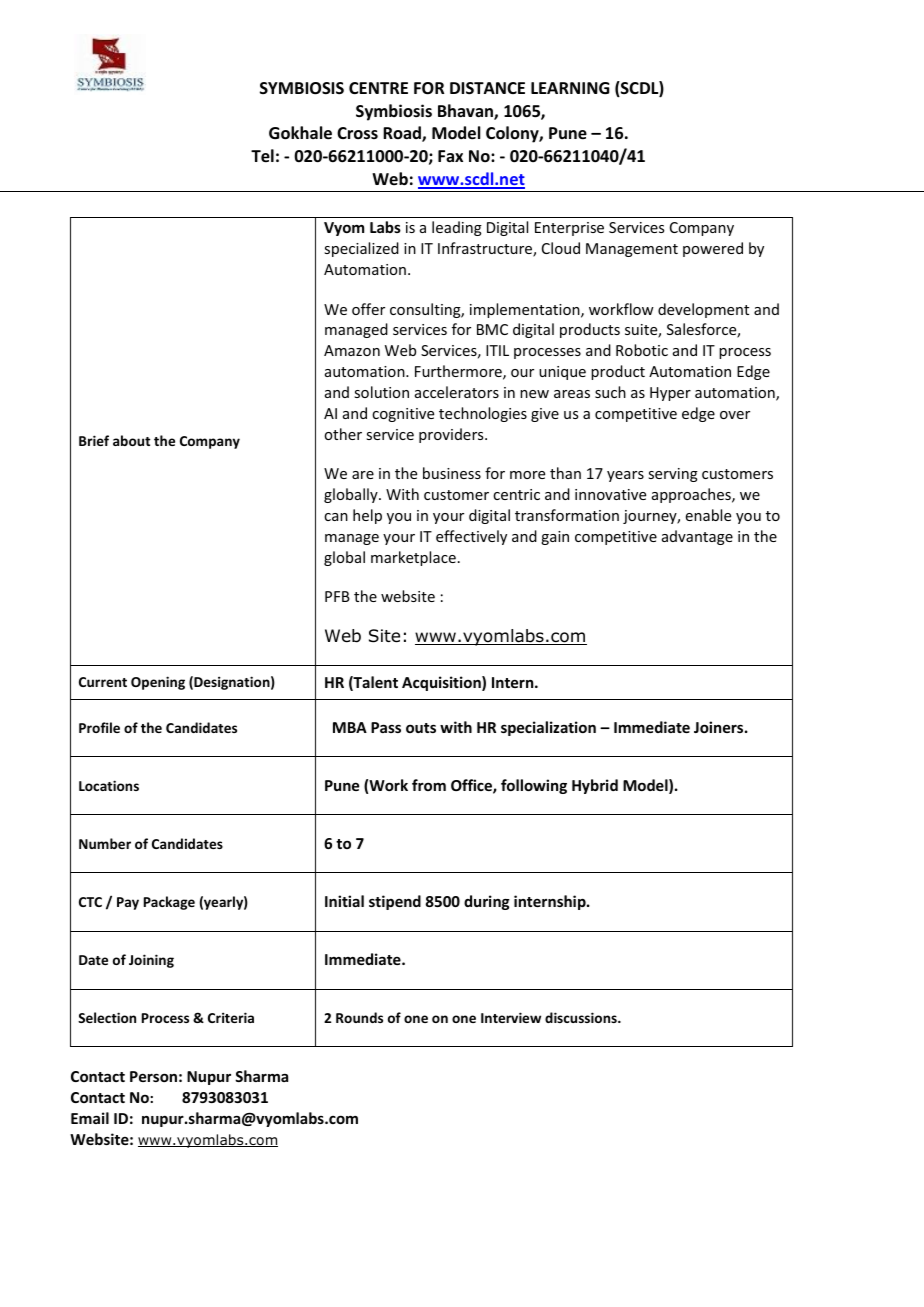  I want to click on advantage, so click(697, 537).
